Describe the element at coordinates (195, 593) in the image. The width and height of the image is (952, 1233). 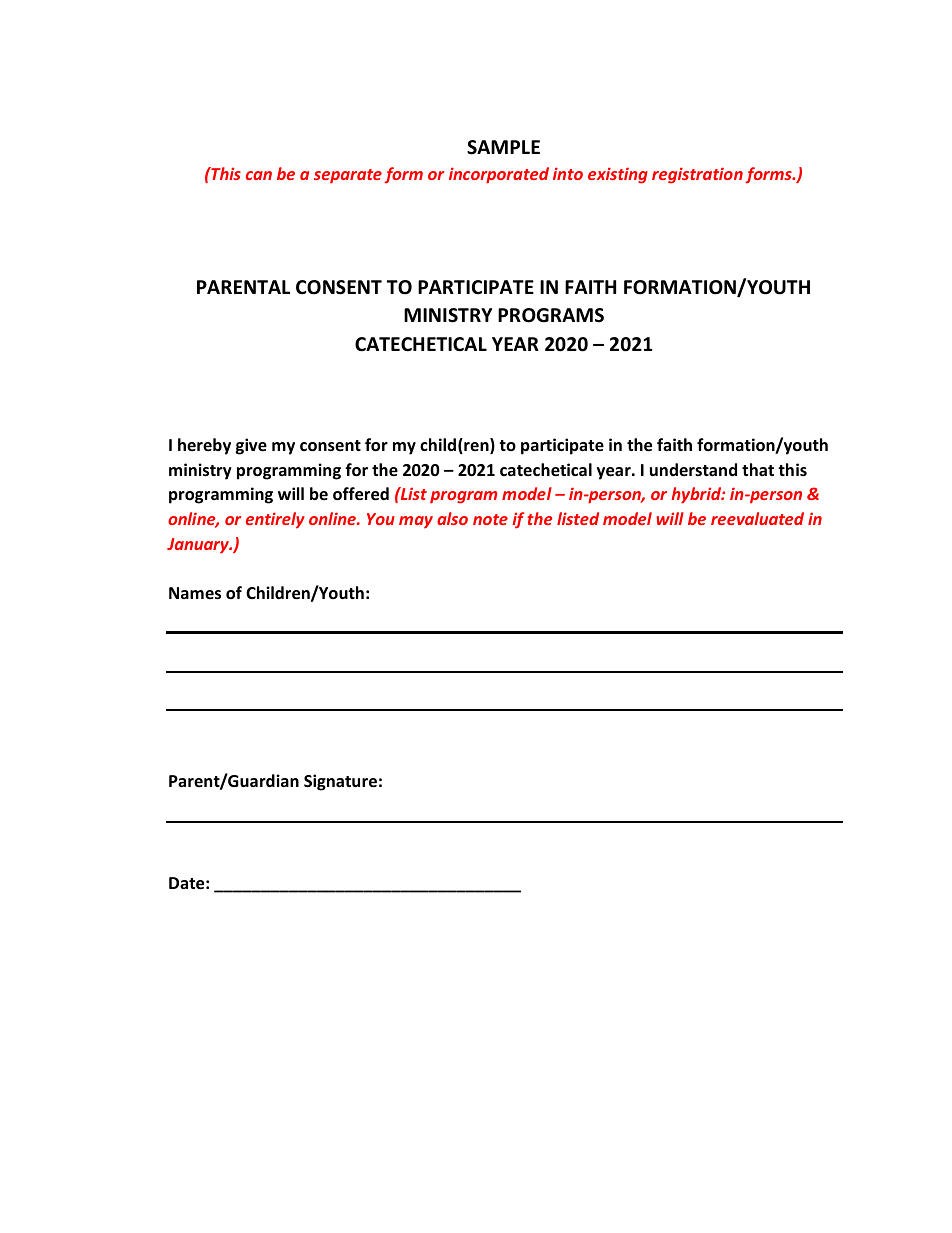
I see `Names` at that location.
